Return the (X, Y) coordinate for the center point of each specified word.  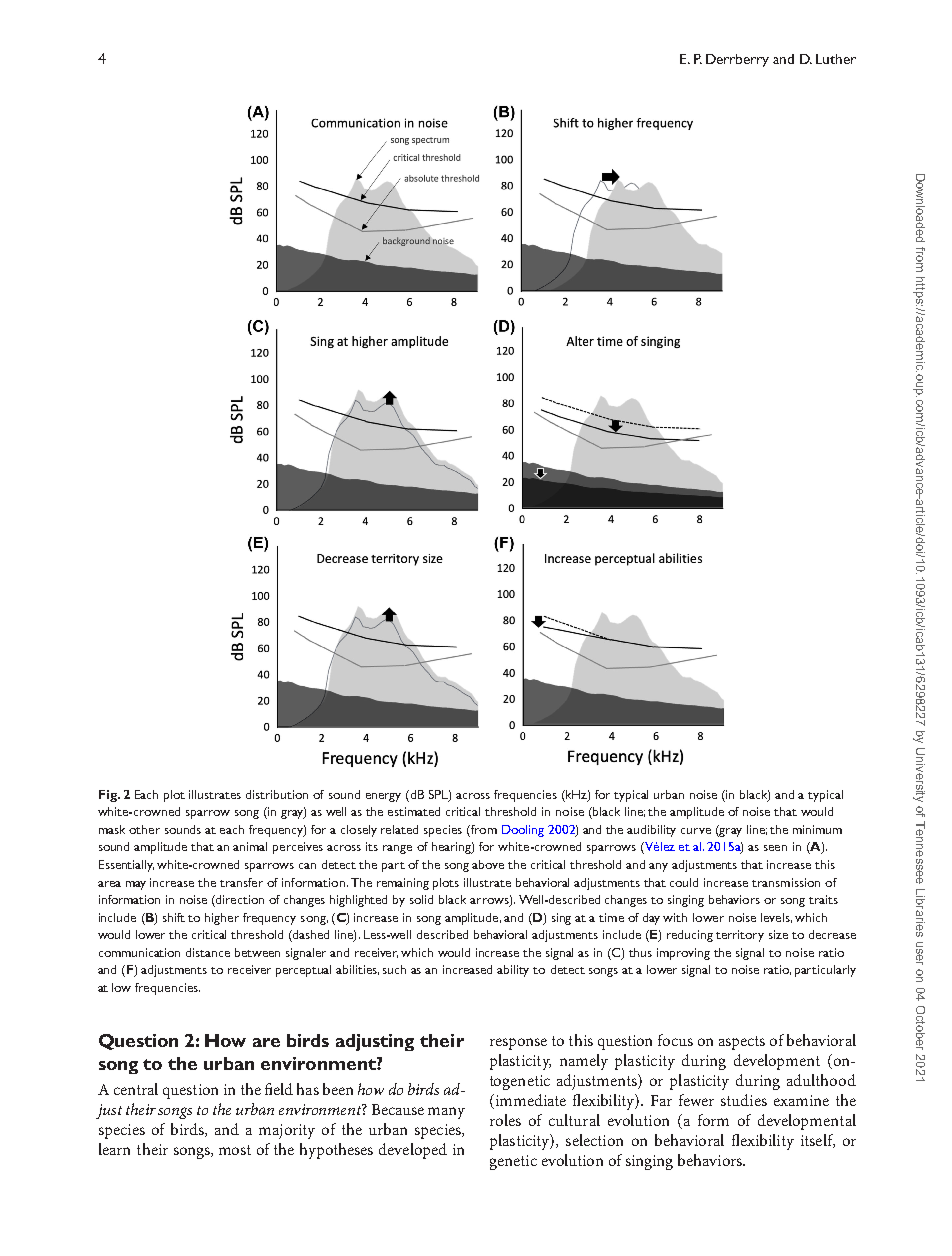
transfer (241, 882)
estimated (414, 811)
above (488, 864)
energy (383, 797)
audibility (651, 831)
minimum (817, 829)
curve (696, 831)
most (235, 1150)
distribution (277, 794)
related (399, 829)
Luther (836, 59)
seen (775, 848)
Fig (109, 796)
